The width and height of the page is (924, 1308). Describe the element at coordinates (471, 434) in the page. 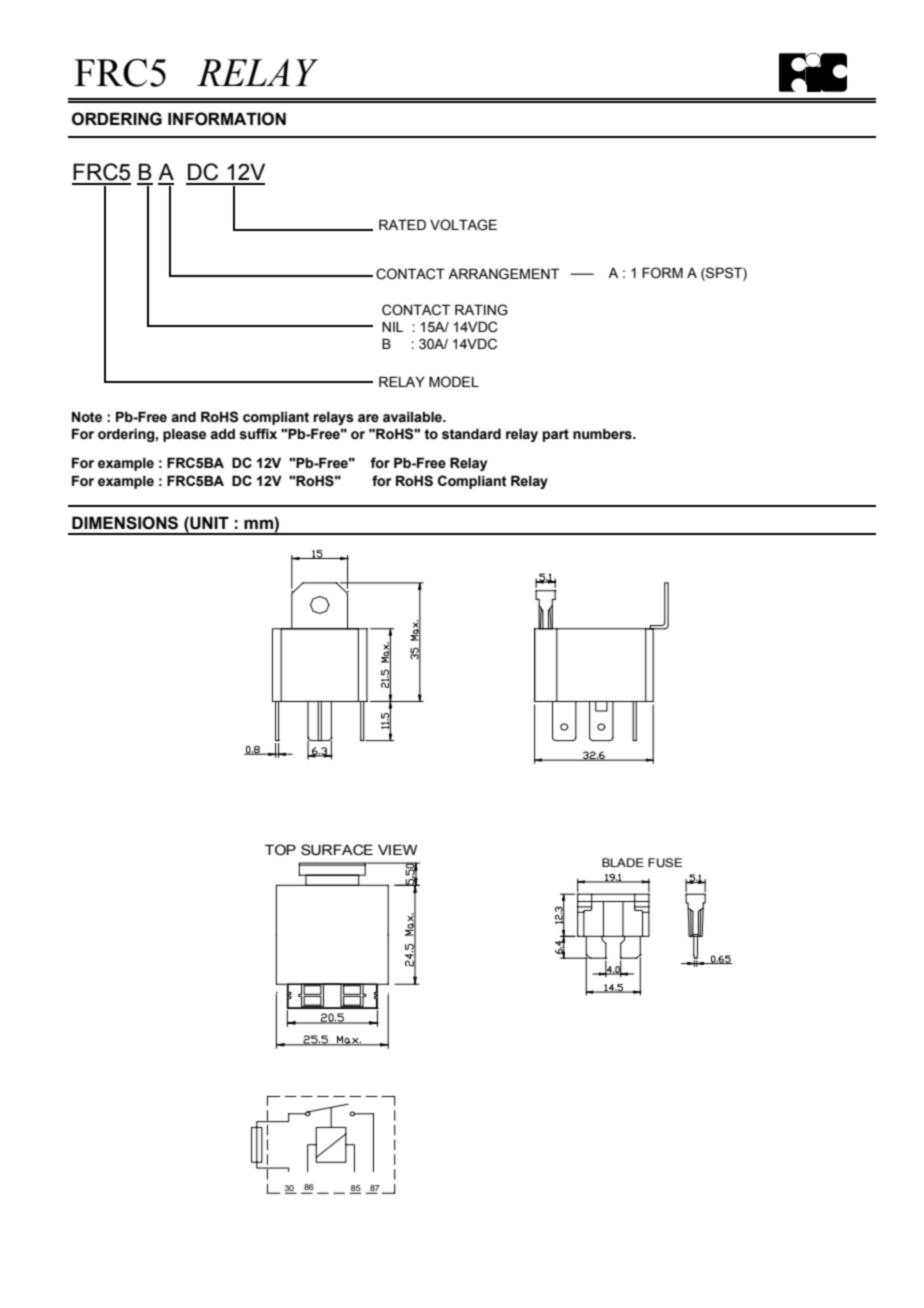

I see `standard` at that location.
